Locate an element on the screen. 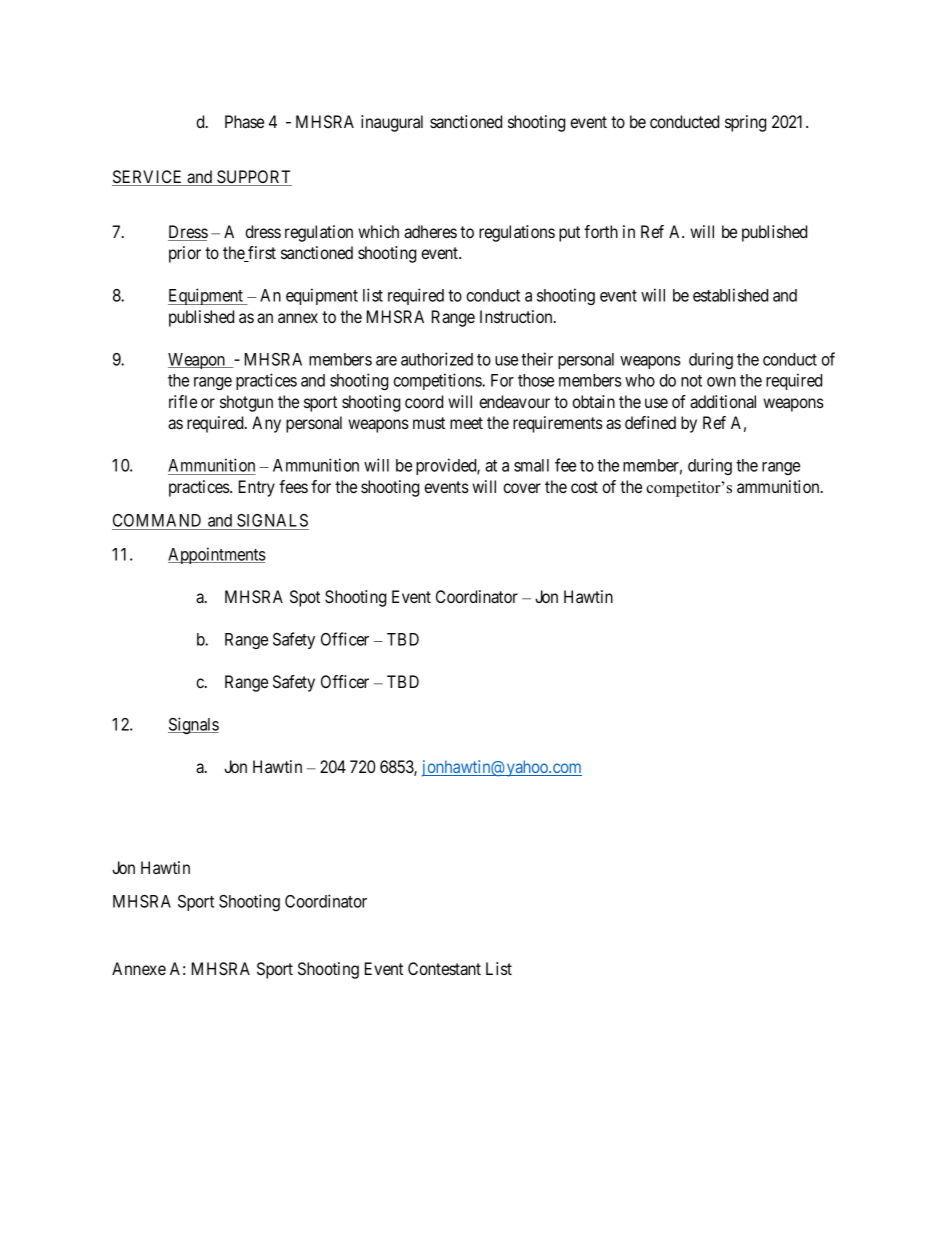 Image resolution: width=952 pixels, height=1233 pixels. inaugural is located at coordinates (392, 123).
